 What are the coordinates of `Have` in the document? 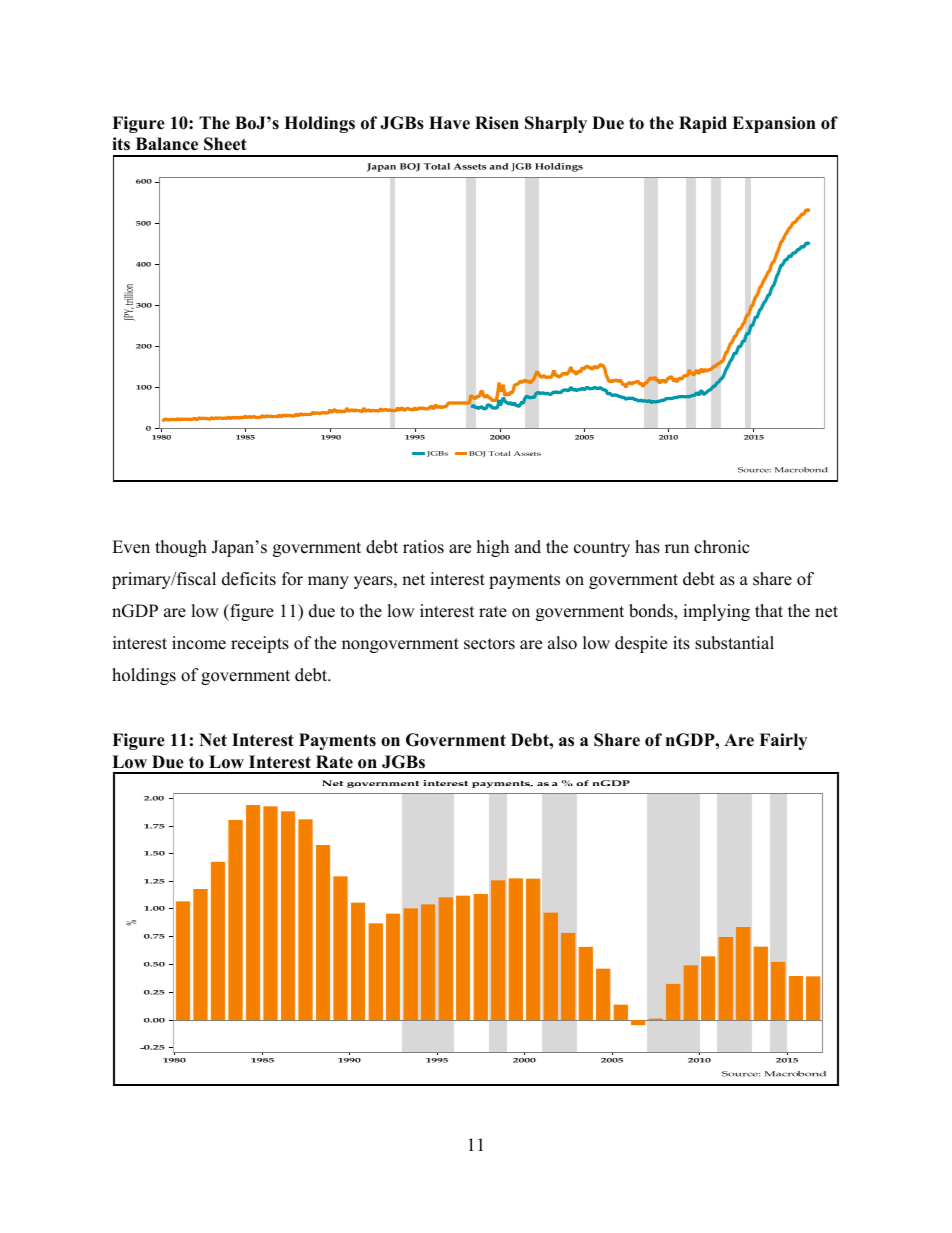 It's located at (449, 123).
